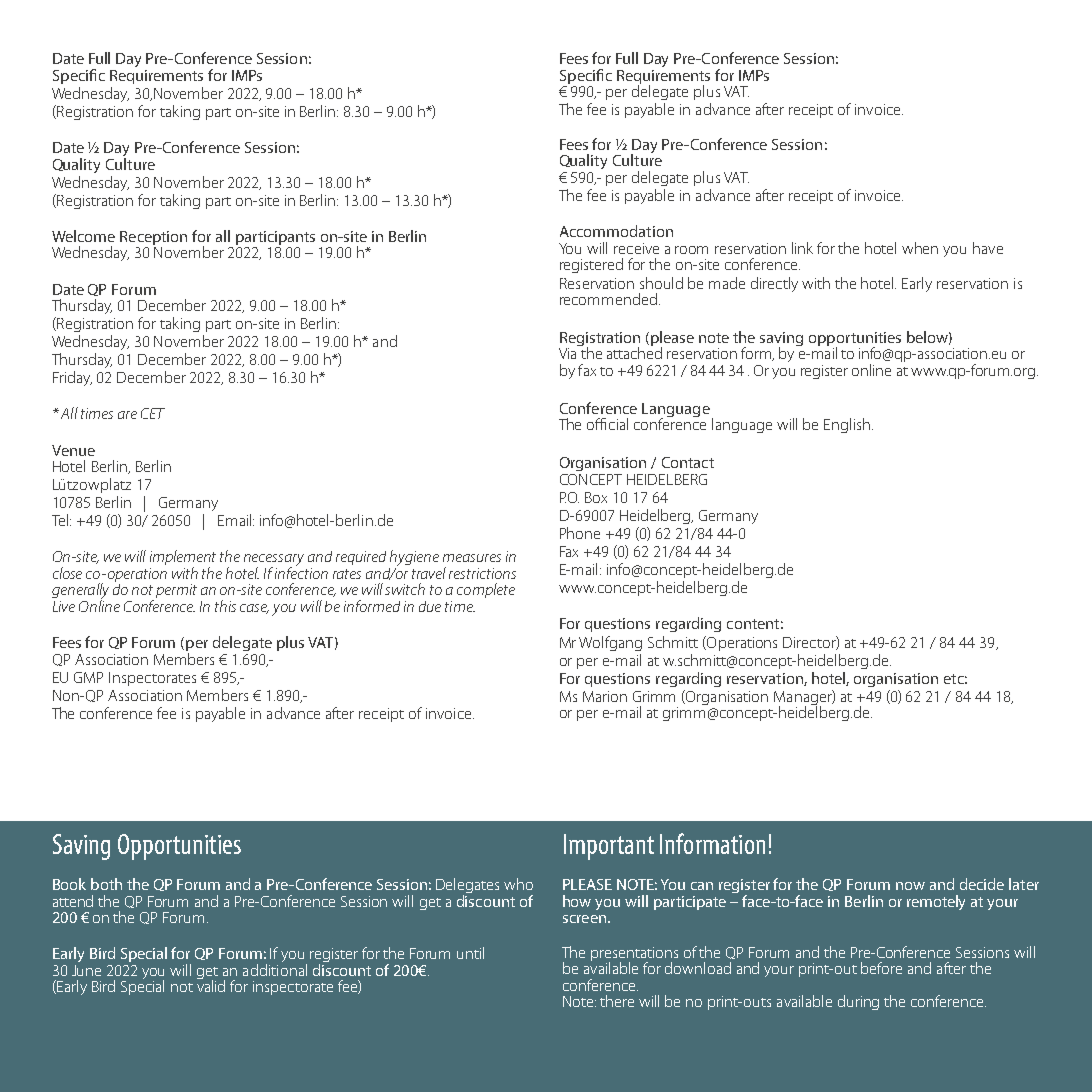 The image size is (1092, 1092). I want to click on Marion, so click(605, 696).
